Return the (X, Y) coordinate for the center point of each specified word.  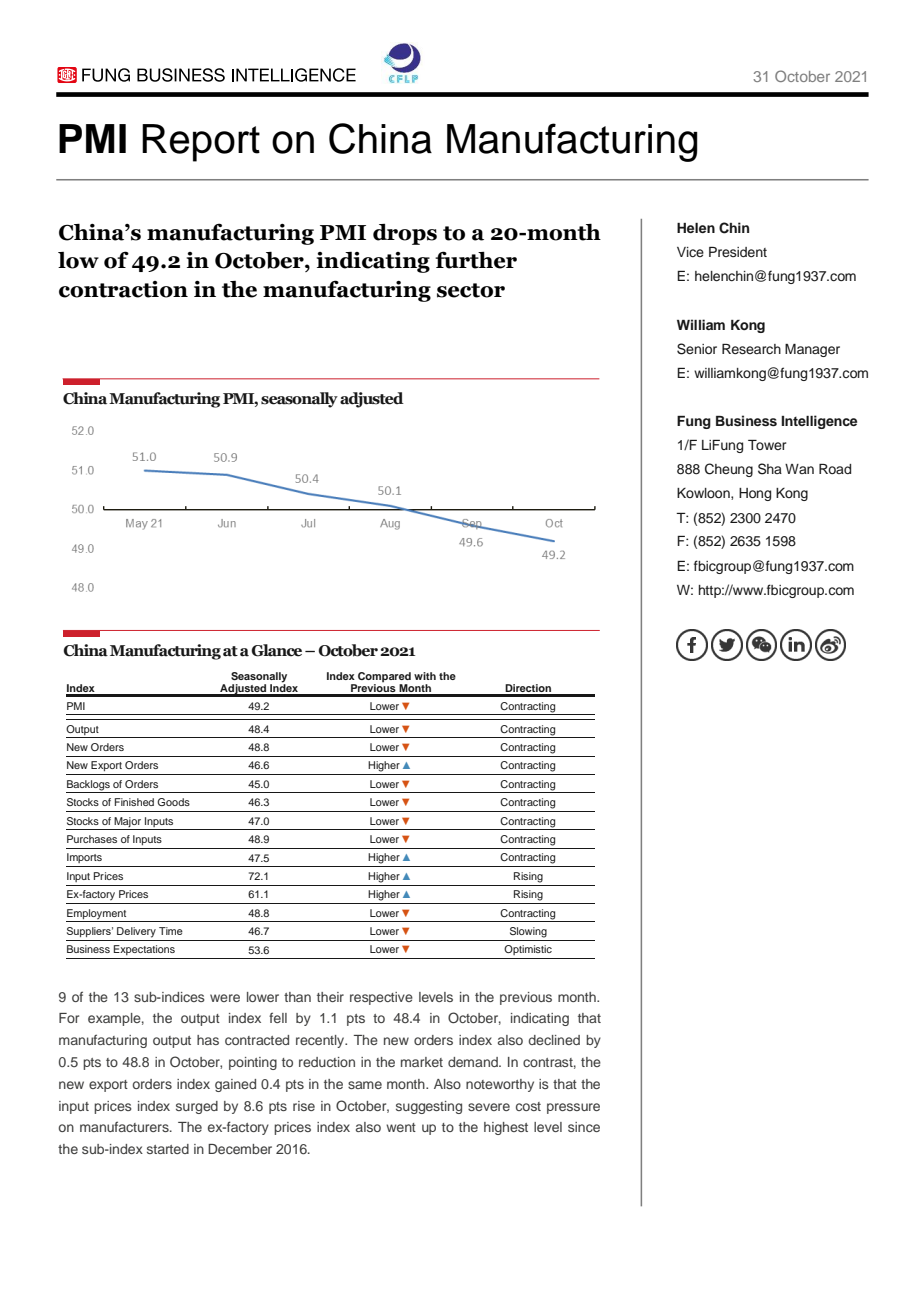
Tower (767, 445)
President (738, 252)
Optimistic (528, 950)
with (425, 676)
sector (471, 290)
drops (405, 234)
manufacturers (125, 1126)
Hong (755, 494)
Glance (276, 650)
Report (201, 143)
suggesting (429, 1107)
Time (171, 931)
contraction (123, 289)
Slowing (528, 932)
